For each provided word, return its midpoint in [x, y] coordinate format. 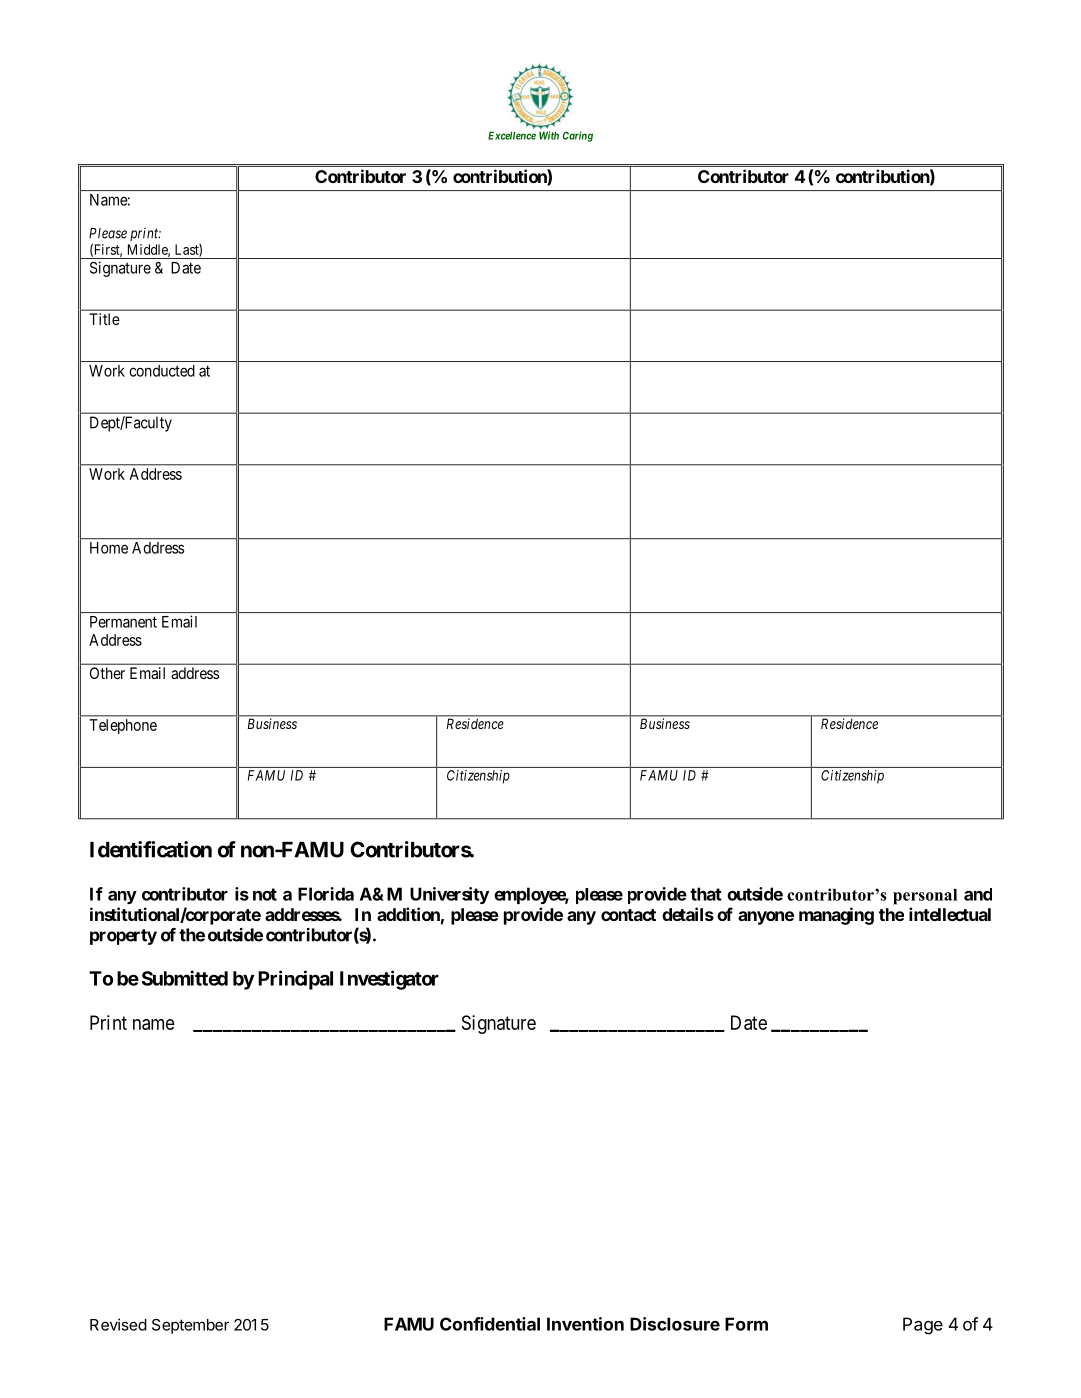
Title [104, 319]
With [549, 135]
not [265, 894]
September [190, 1326]
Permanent [123, 622]
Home [109, 548]
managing [836, 916]
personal [925, 897]
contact [628, 915]
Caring [578, 136]
